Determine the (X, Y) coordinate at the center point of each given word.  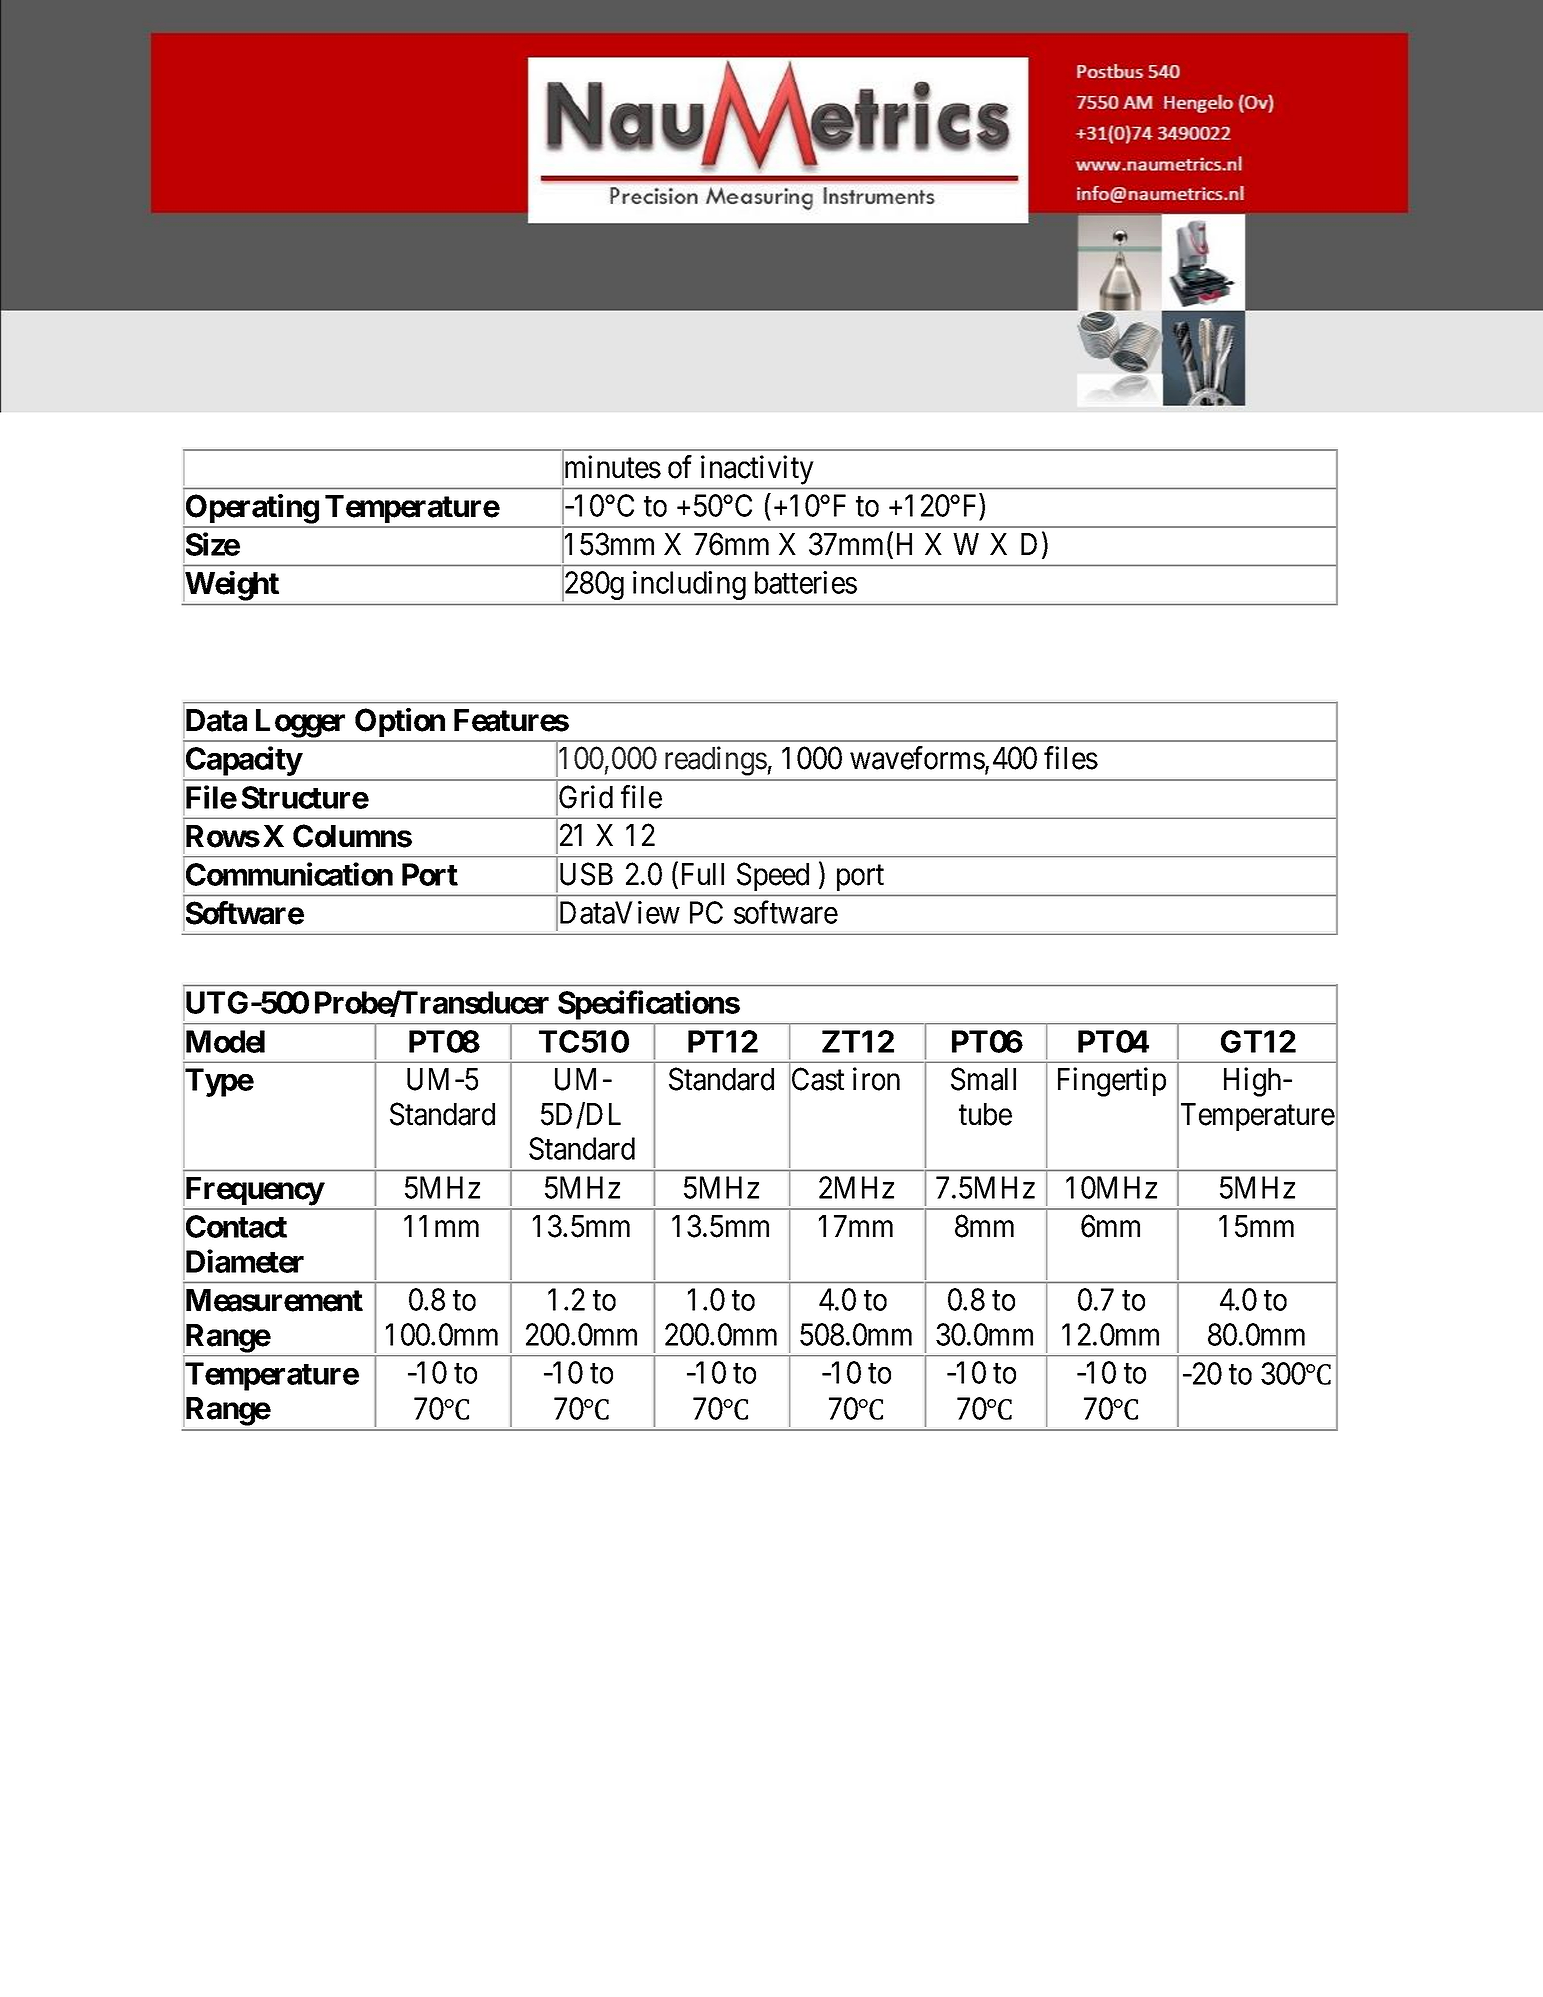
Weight (232, 586)
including (689, 585)
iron (876, 1079)
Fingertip (1112, 1082)
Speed (773, 876)
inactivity (757, 470)
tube (985, 1114)
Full (703, 874)
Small (983, 1079)
